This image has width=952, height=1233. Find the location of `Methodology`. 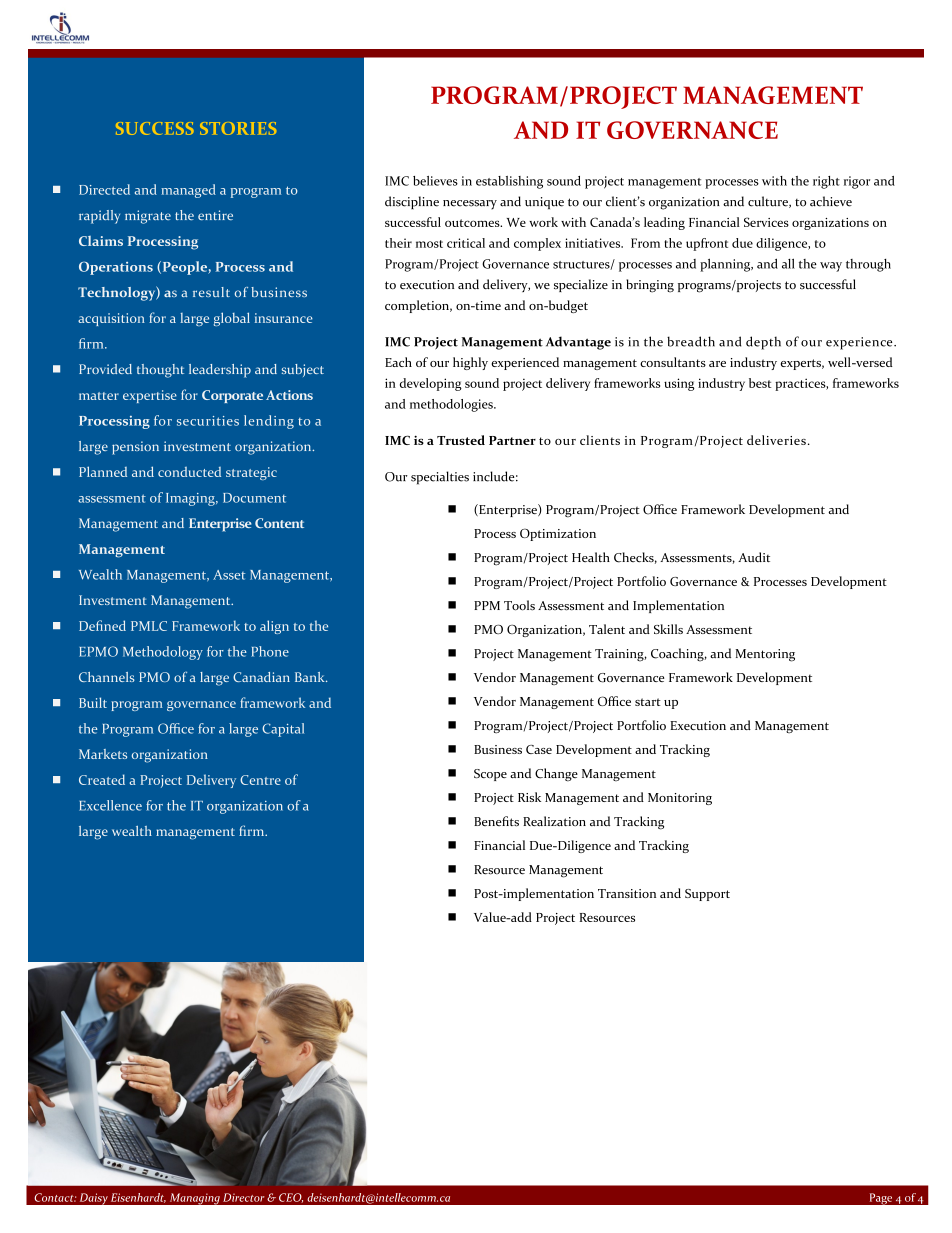

Methodology is located at coordinates (163, 653).
